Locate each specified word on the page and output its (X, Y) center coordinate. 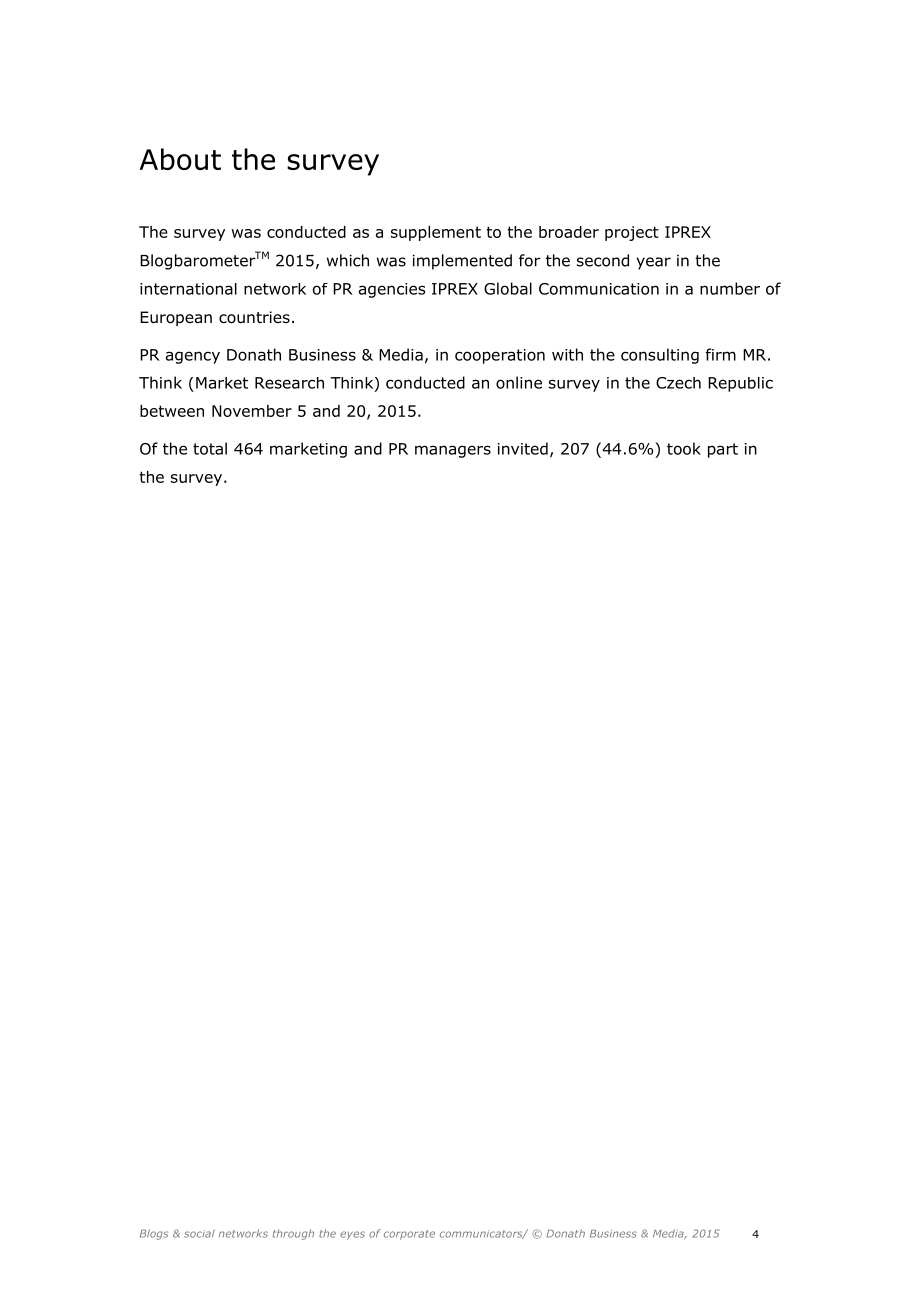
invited (523, 448)
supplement (436, 233)
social (199, 1233)
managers (453, 451)
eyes (352, 1235)
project (632, 233)
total (210, 448)
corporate (409, 1235)
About (180, 159)
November (252, 411)
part (723, 450)
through (293, 1234)
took (684, 448)
